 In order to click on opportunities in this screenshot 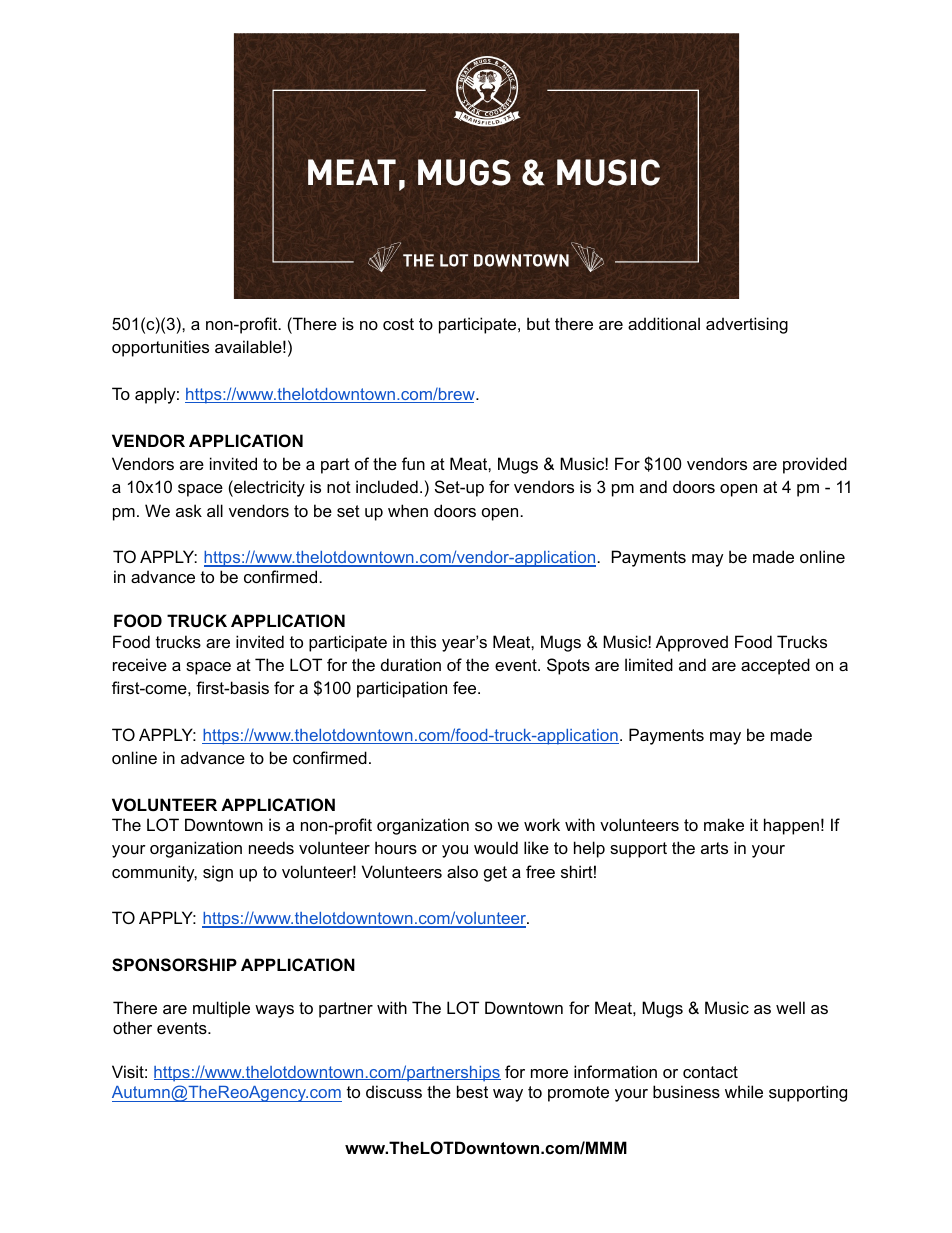, I will do `click(160, 348)`.
